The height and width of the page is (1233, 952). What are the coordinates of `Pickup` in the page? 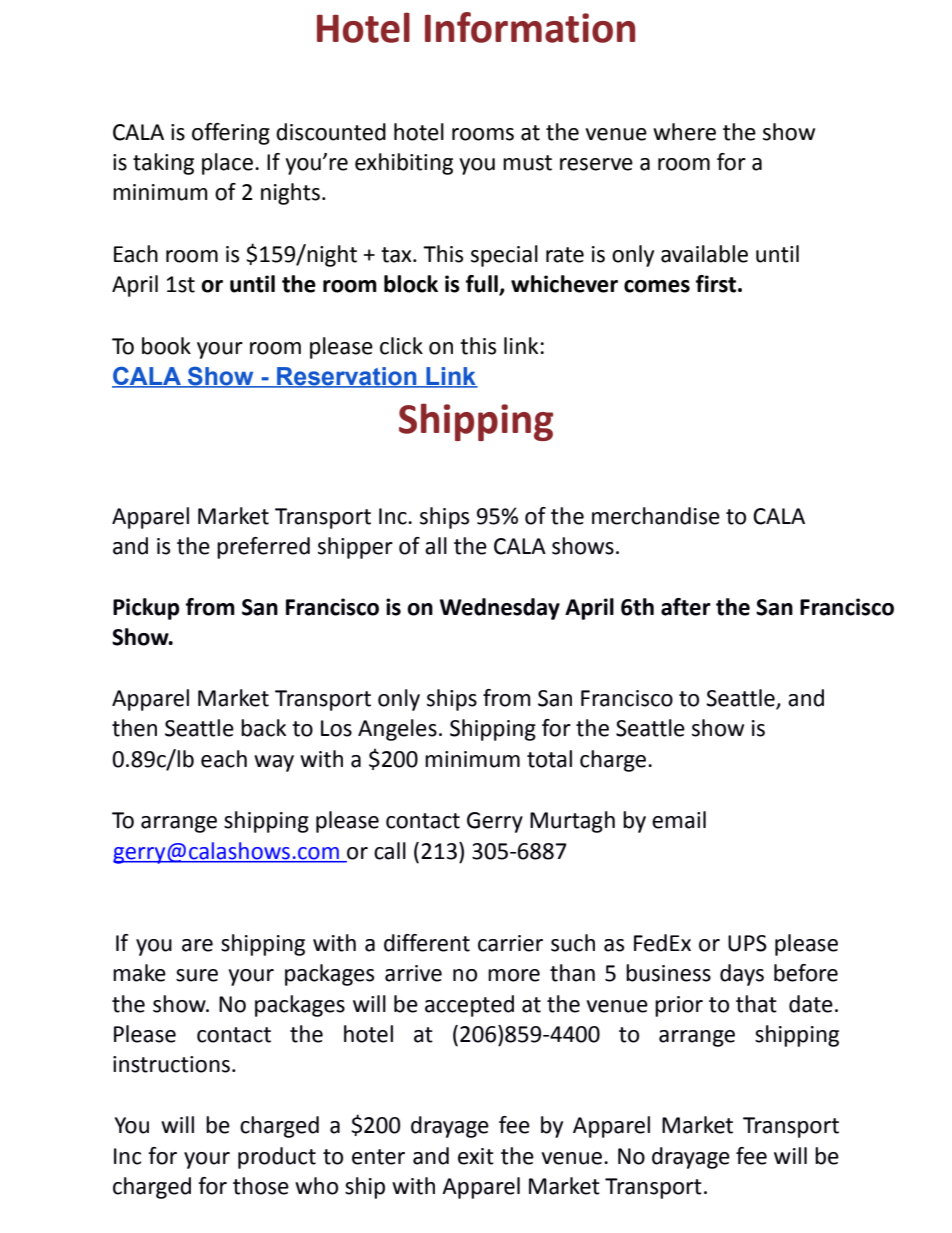 It's located at (146, 609).
